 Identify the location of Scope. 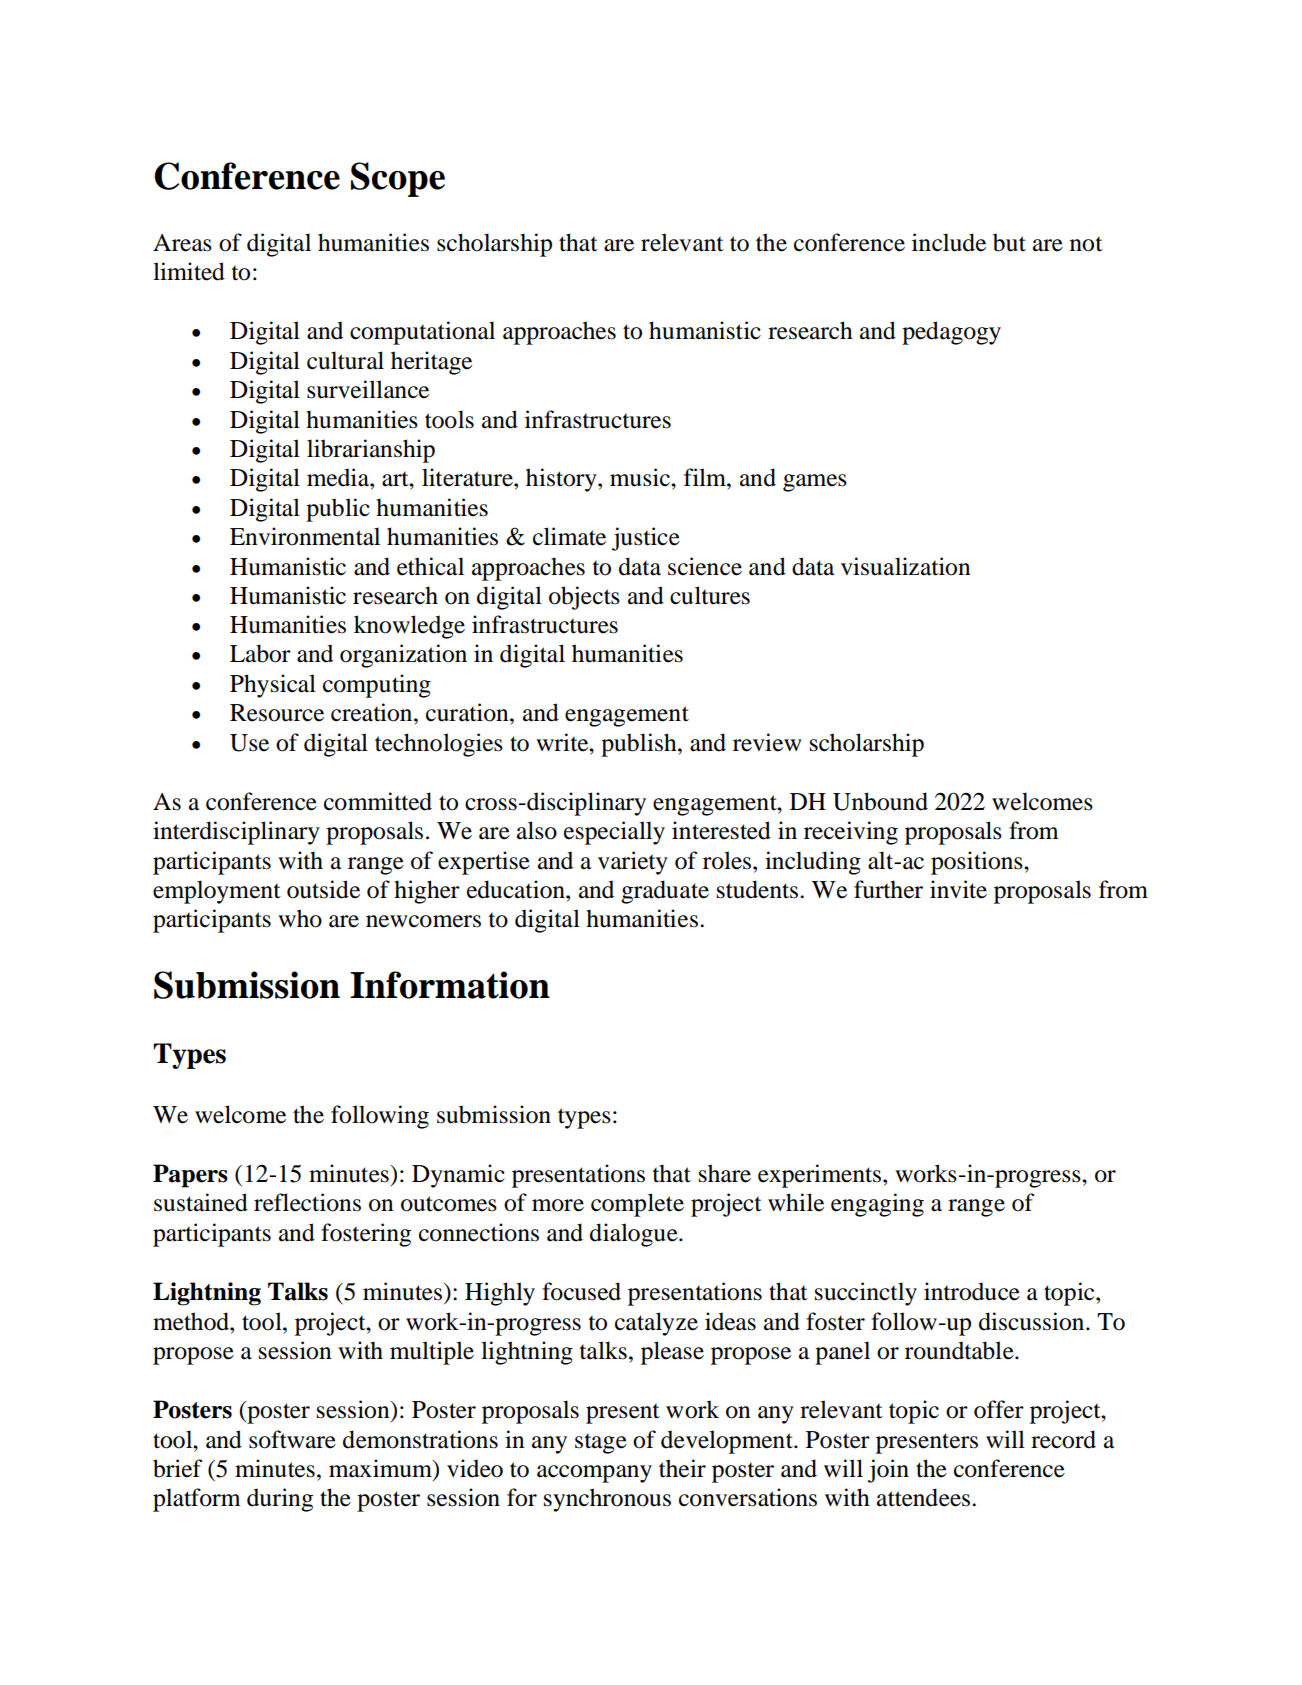
(398, 179).
